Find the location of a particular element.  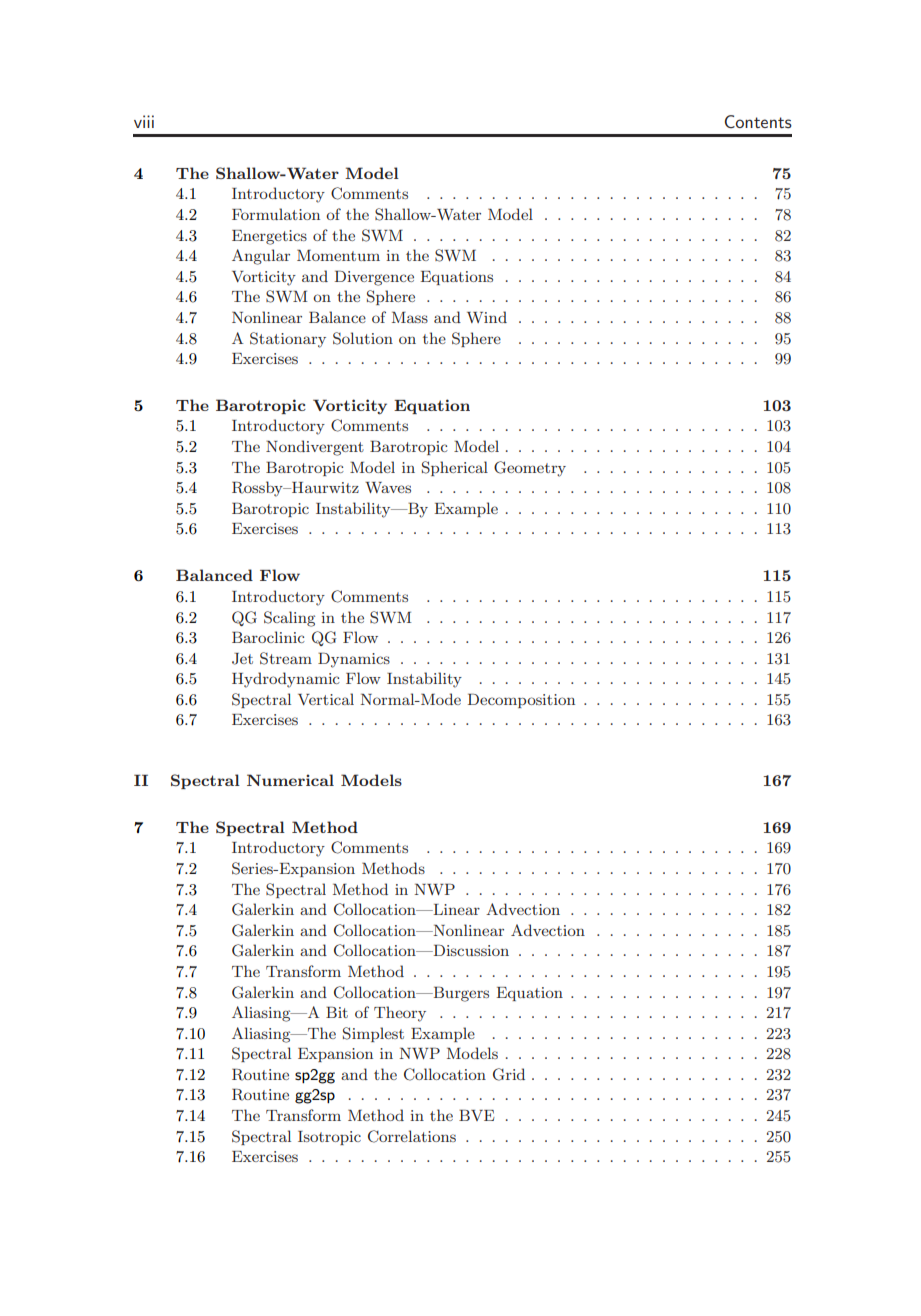

Geometry is located at coordinates (530, 469).
